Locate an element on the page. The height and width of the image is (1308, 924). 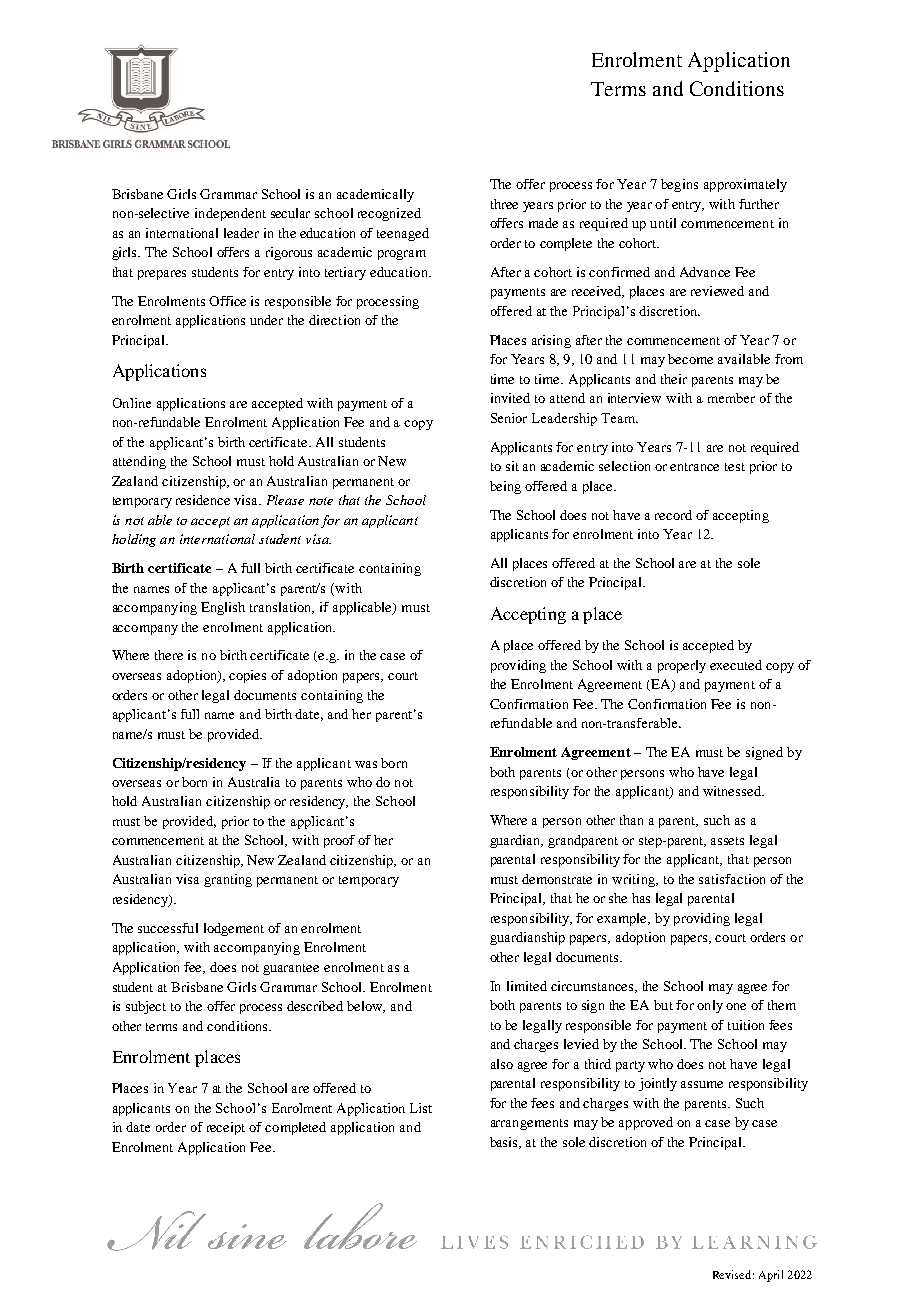
English is located at coordinates (223, 608).
